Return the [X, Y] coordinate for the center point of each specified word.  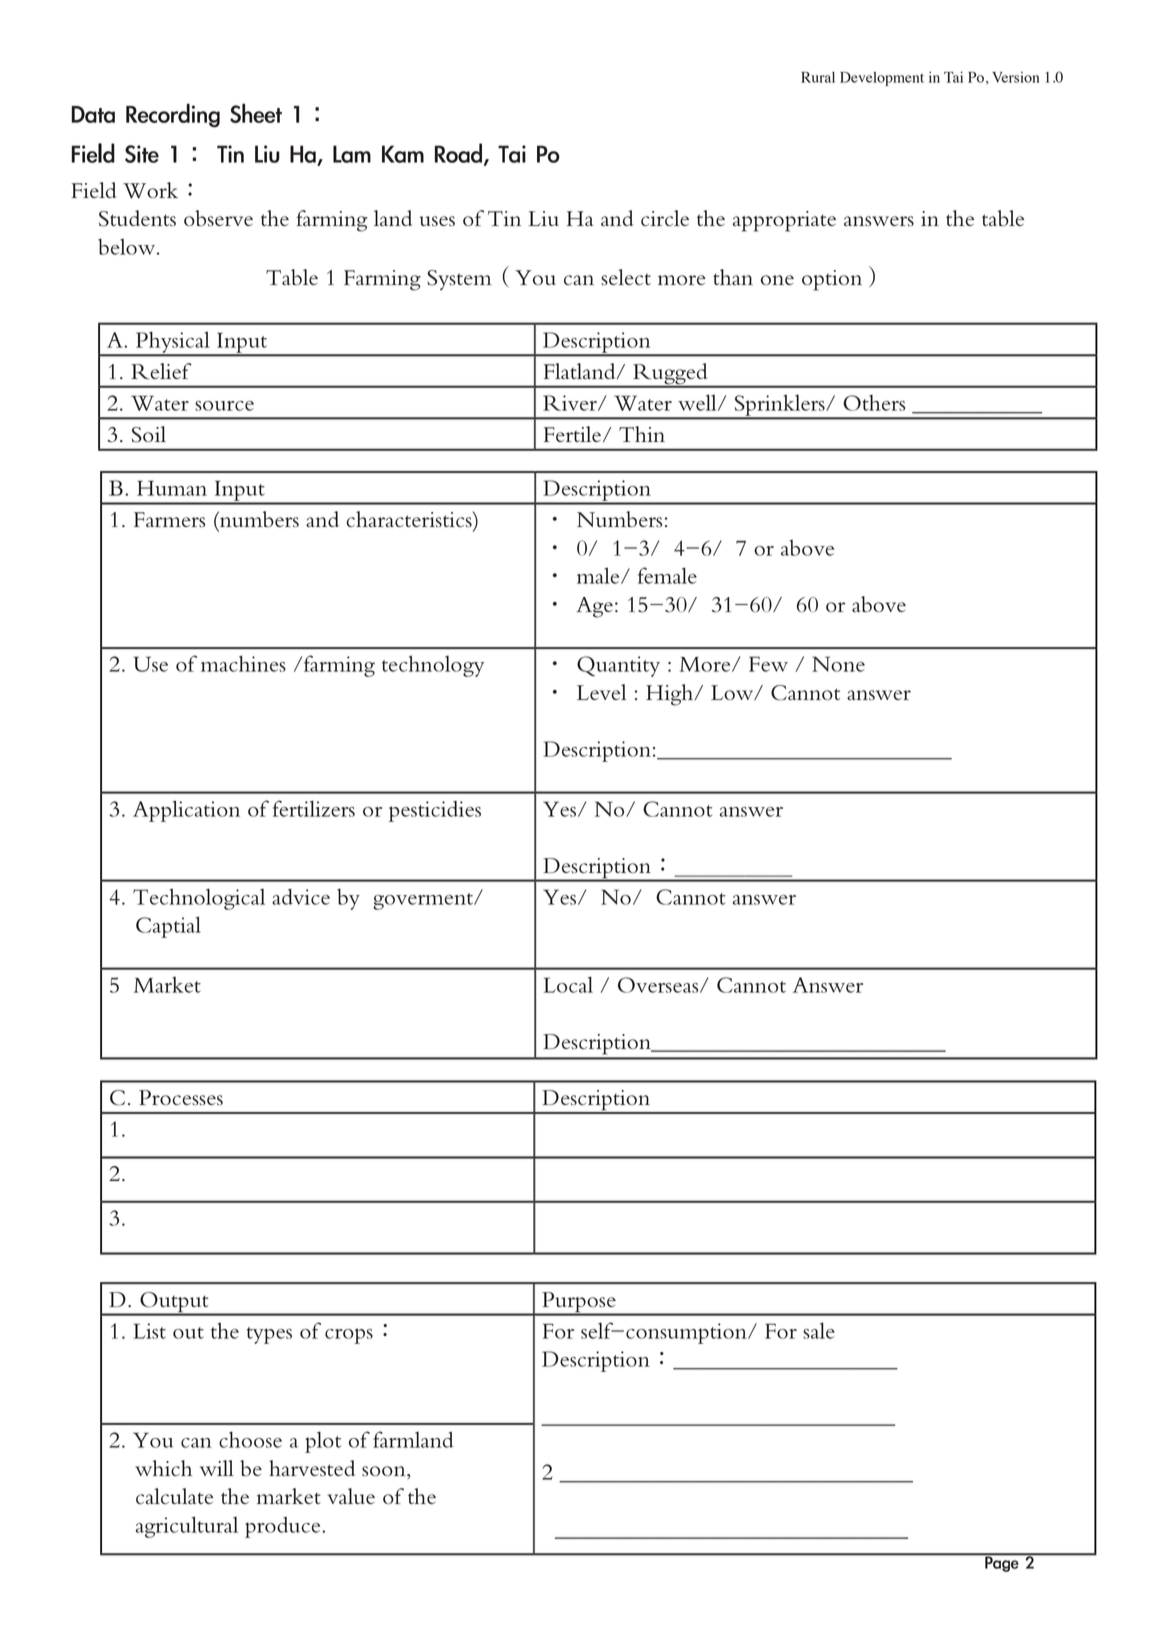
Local [568, 984]
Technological [199, 899]
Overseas [659, 985]
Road [458, 153]
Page [1002, 1563]
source [224, 406]
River [571, 403]
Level [601, 692]
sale [819, 1330]
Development [882, 79]
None [838, 664]
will [217, 1468]
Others [874, 403]
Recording [173, 115]
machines [243, 663]
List [149, 1331]
